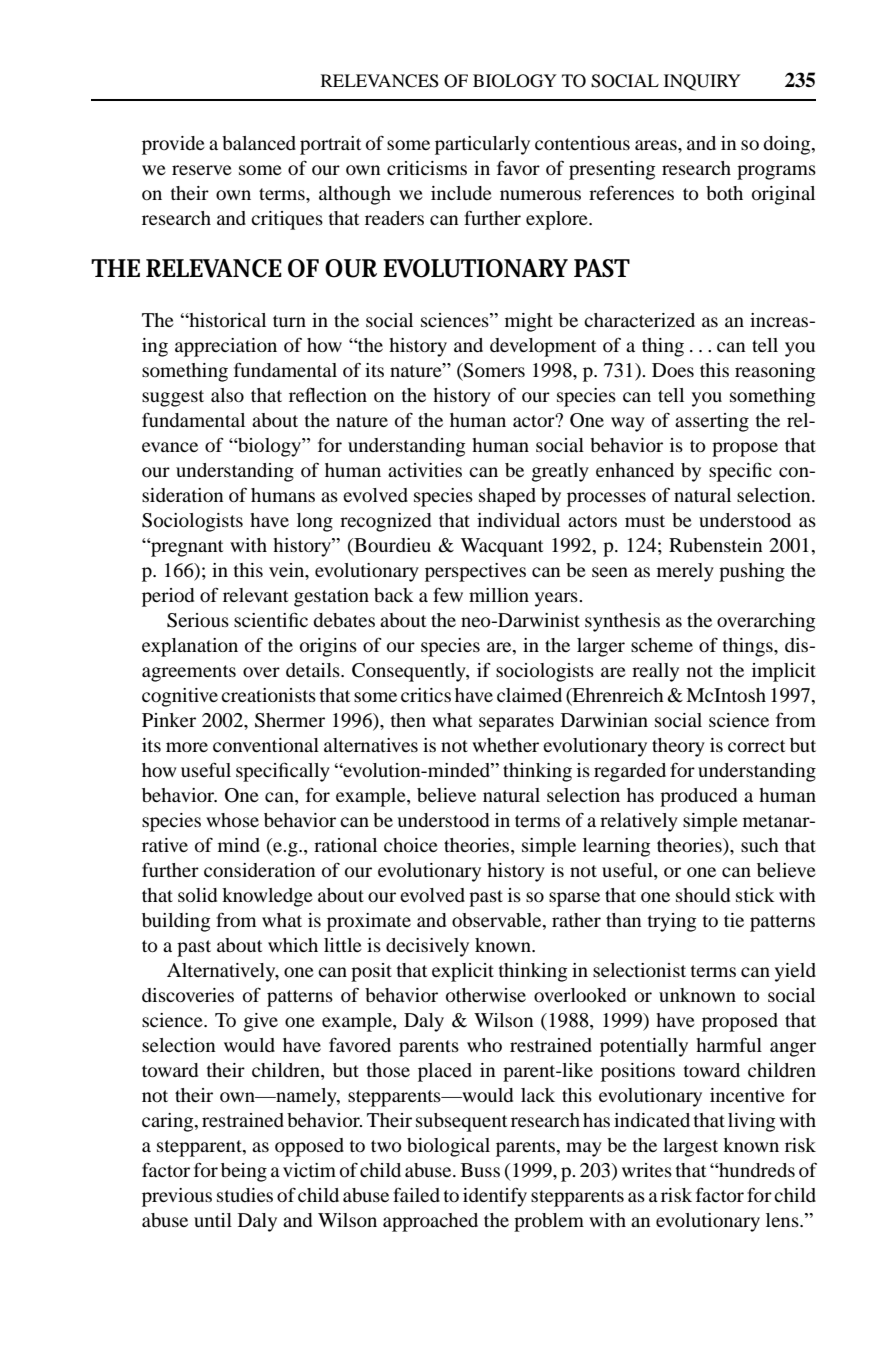 This screenshot has height=1346, width=896. Describe the element at coordinates (267, 897) in the screenshot. I see `knowledge` at that location.
